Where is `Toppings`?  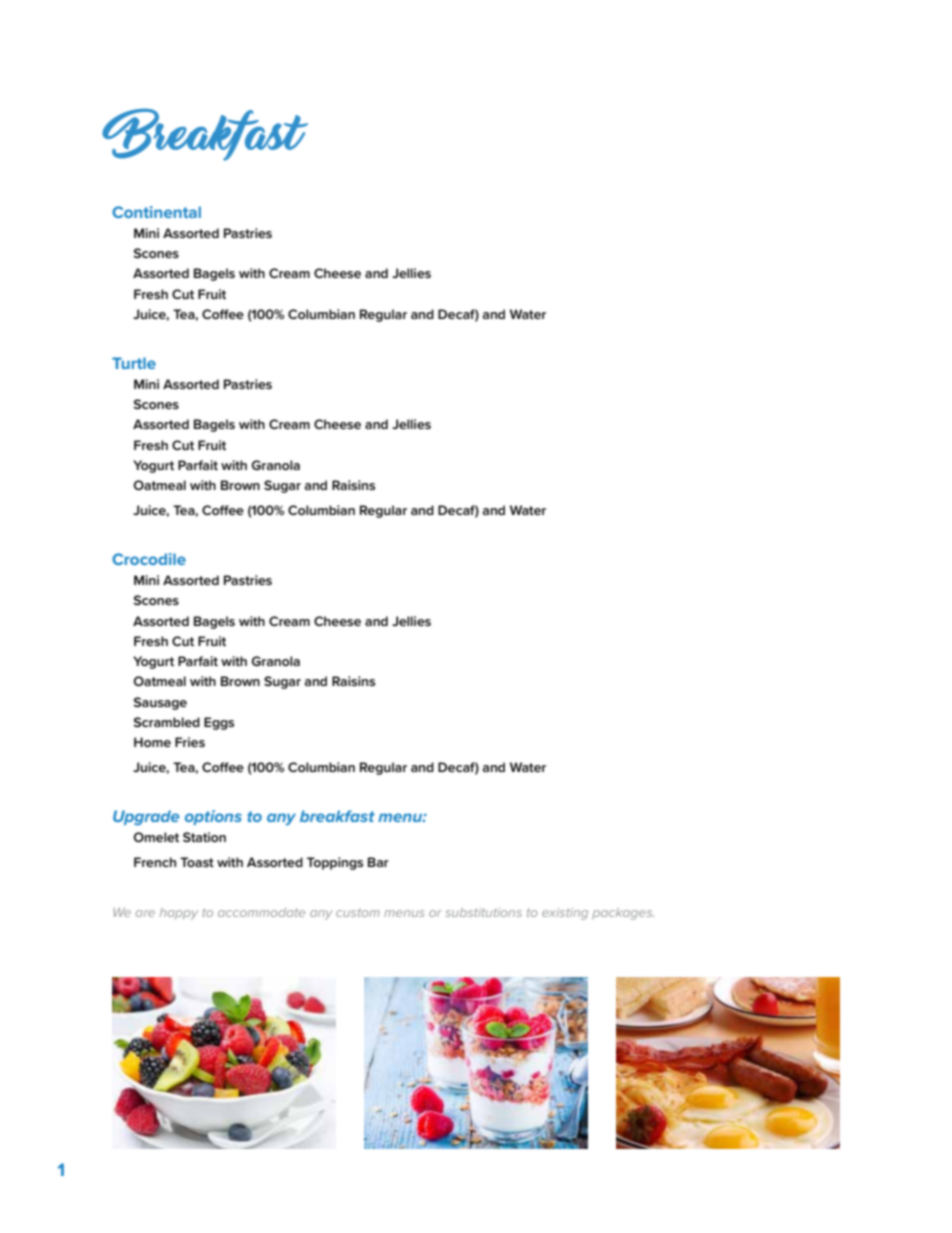 Toppings is located at coordinates (335, 863).
